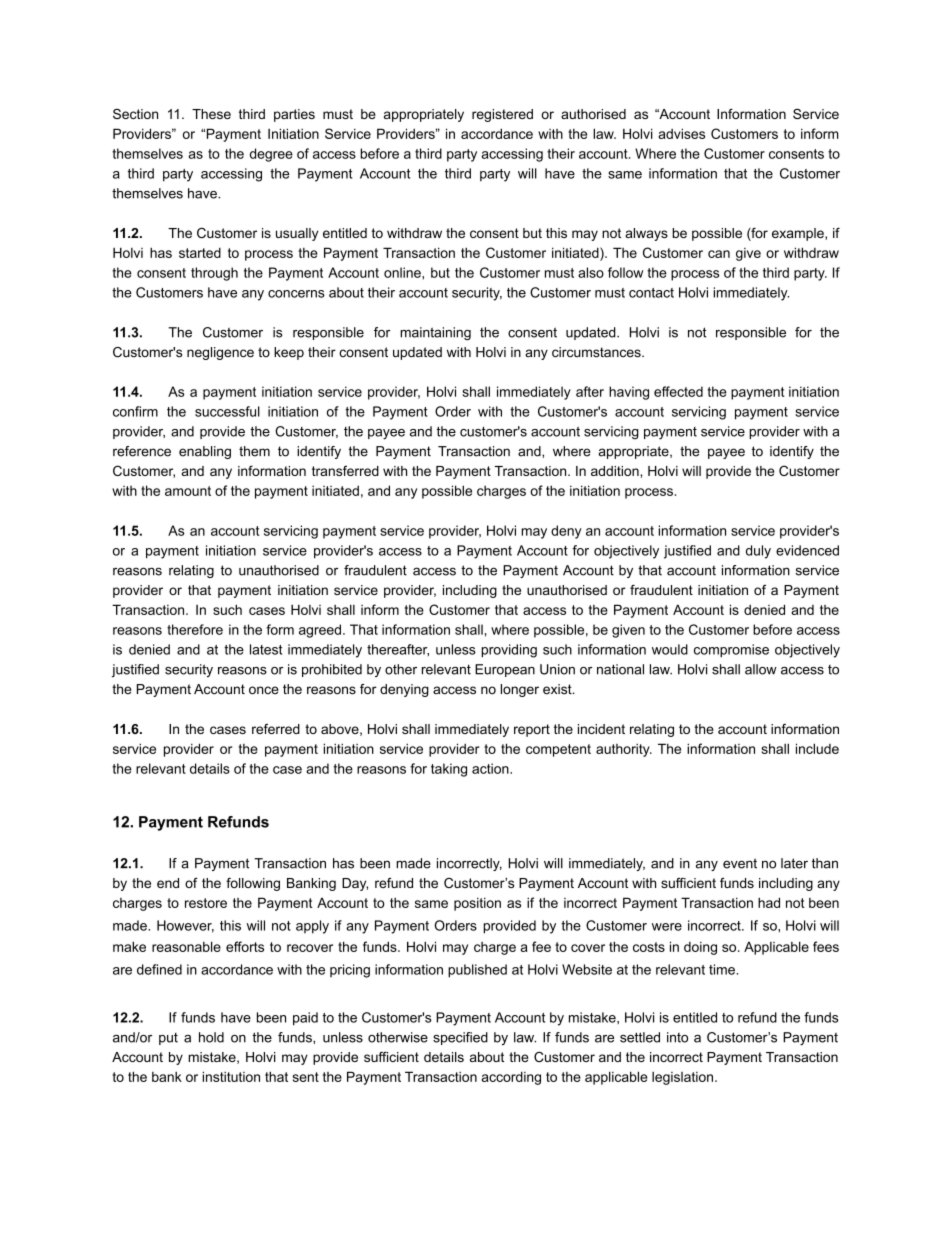 This document has height=1233, width=952. Describe the element at coordinates (211, 114) in the document. I see `These` at that location.
